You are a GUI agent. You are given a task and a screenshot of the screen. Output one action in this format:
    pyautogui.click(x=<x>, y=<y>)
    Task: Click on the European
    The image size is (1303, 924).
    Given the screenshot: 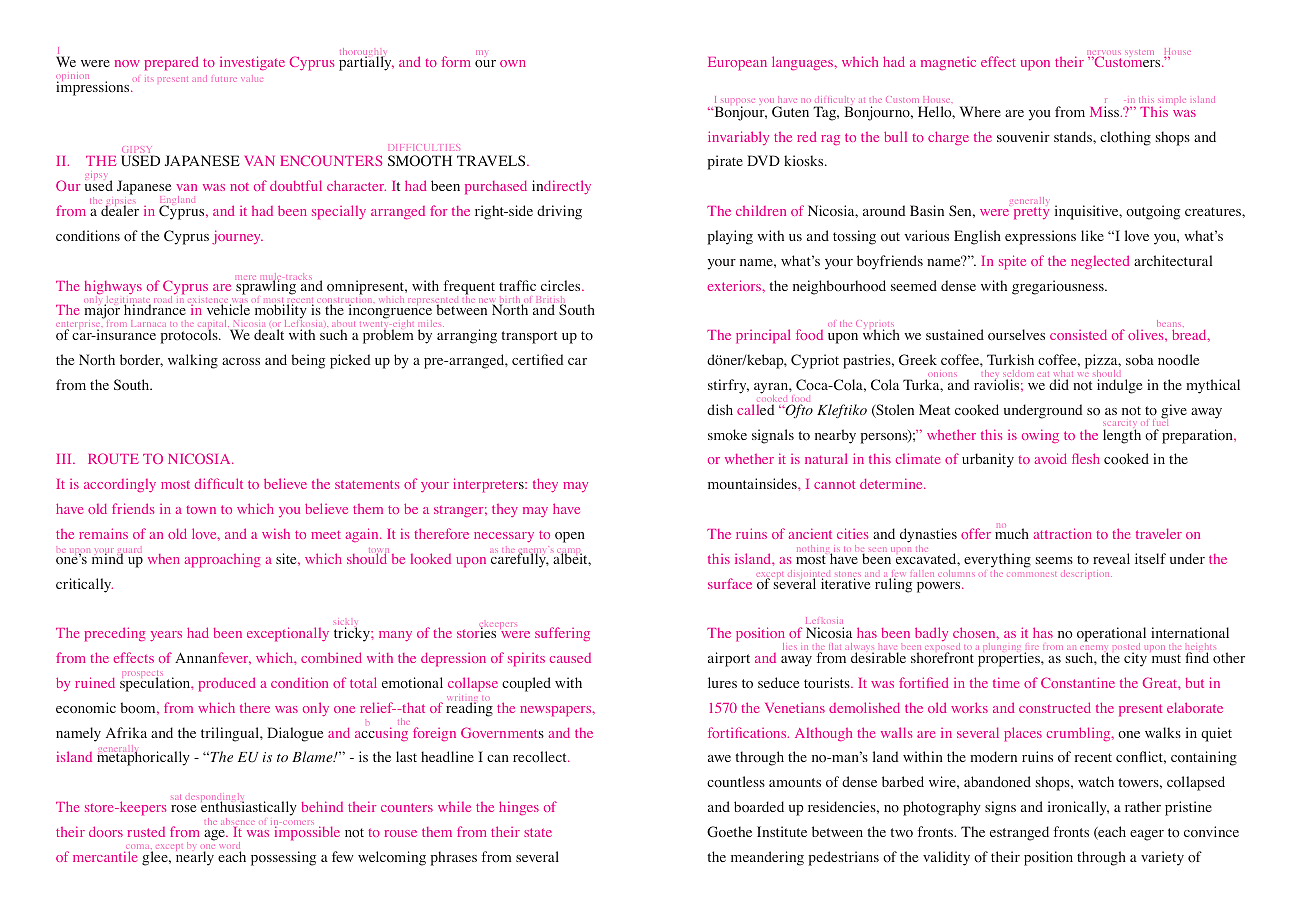 What is the action you would take?
    pyautogui.click(x=737, y=64)
